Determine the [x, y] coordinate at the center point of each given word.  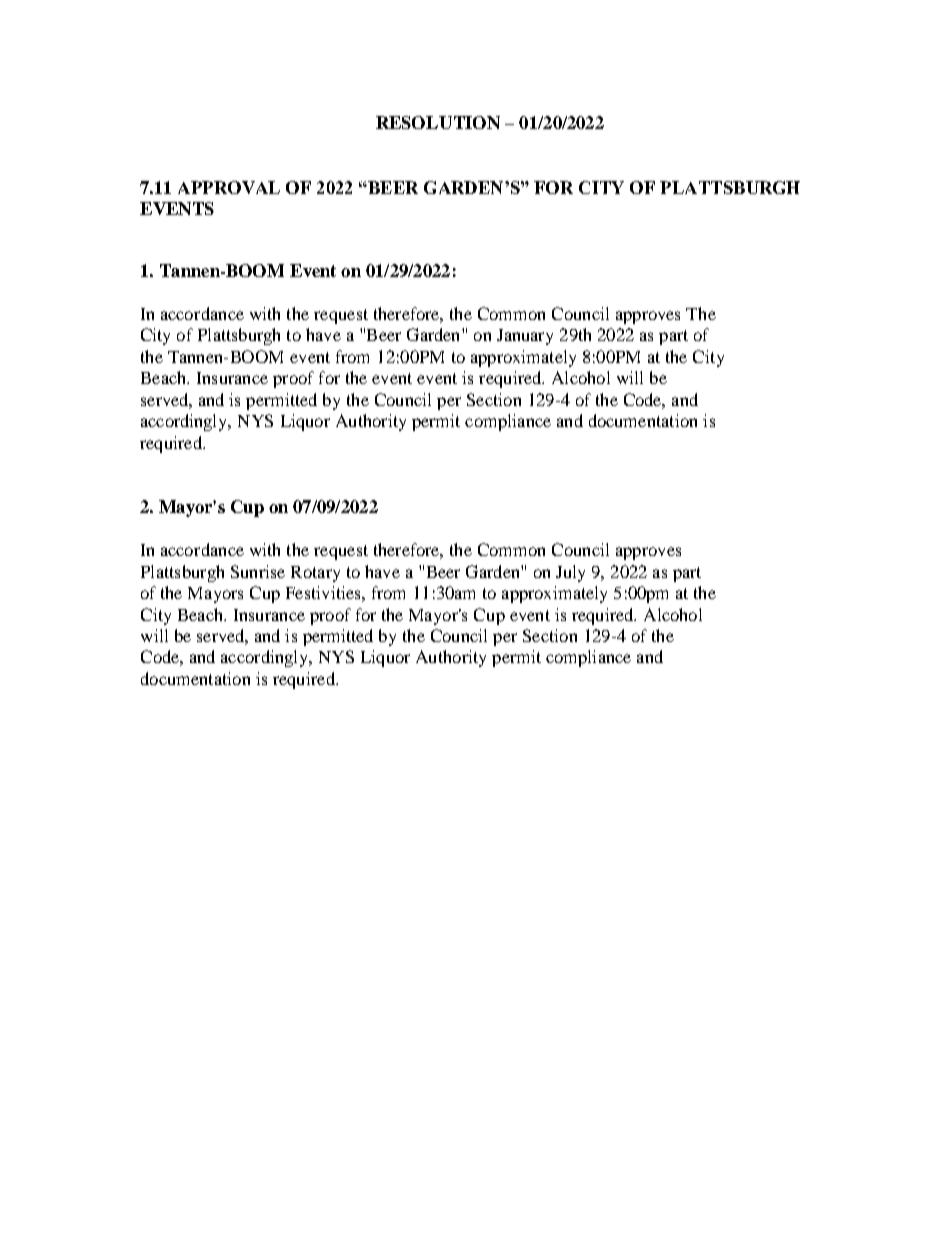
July [570, 573]
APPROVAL [229, 187]
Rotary [315, 574]
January [525, 337]
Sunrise [258, 571]
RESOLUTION [438, 122]
